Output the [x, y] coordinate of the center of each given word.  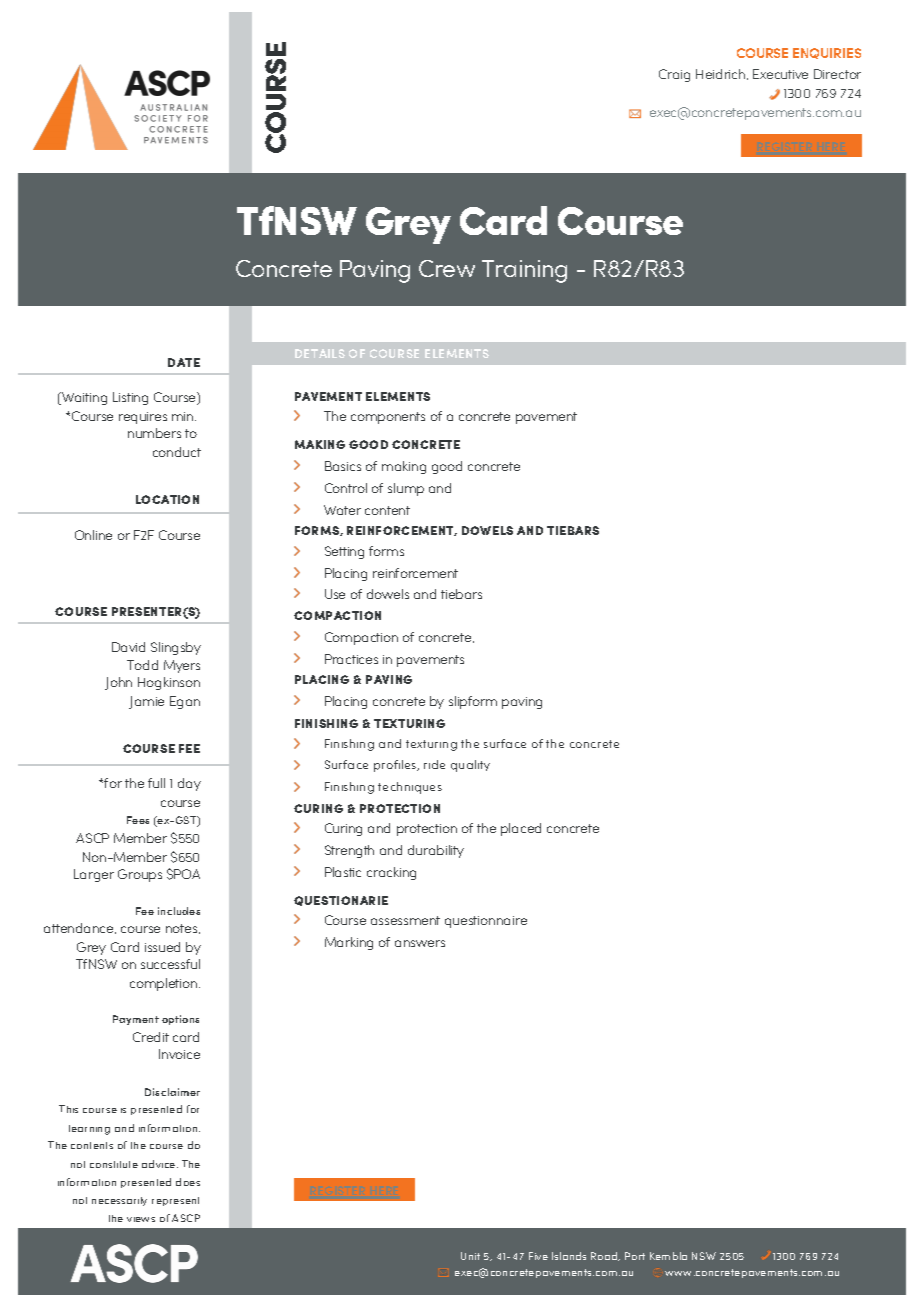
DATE [184, 362]
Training [524, 271]
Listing [130, 398]
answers [420, 943]
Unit [470, 1256]
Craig [674, 75]
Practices [351, 659]
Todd [142, 665]
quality [470, 766]
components [388, 418]
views [141, 1219]
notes [183, 929]
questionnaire [486, 922]
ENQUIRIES [827, 53]
